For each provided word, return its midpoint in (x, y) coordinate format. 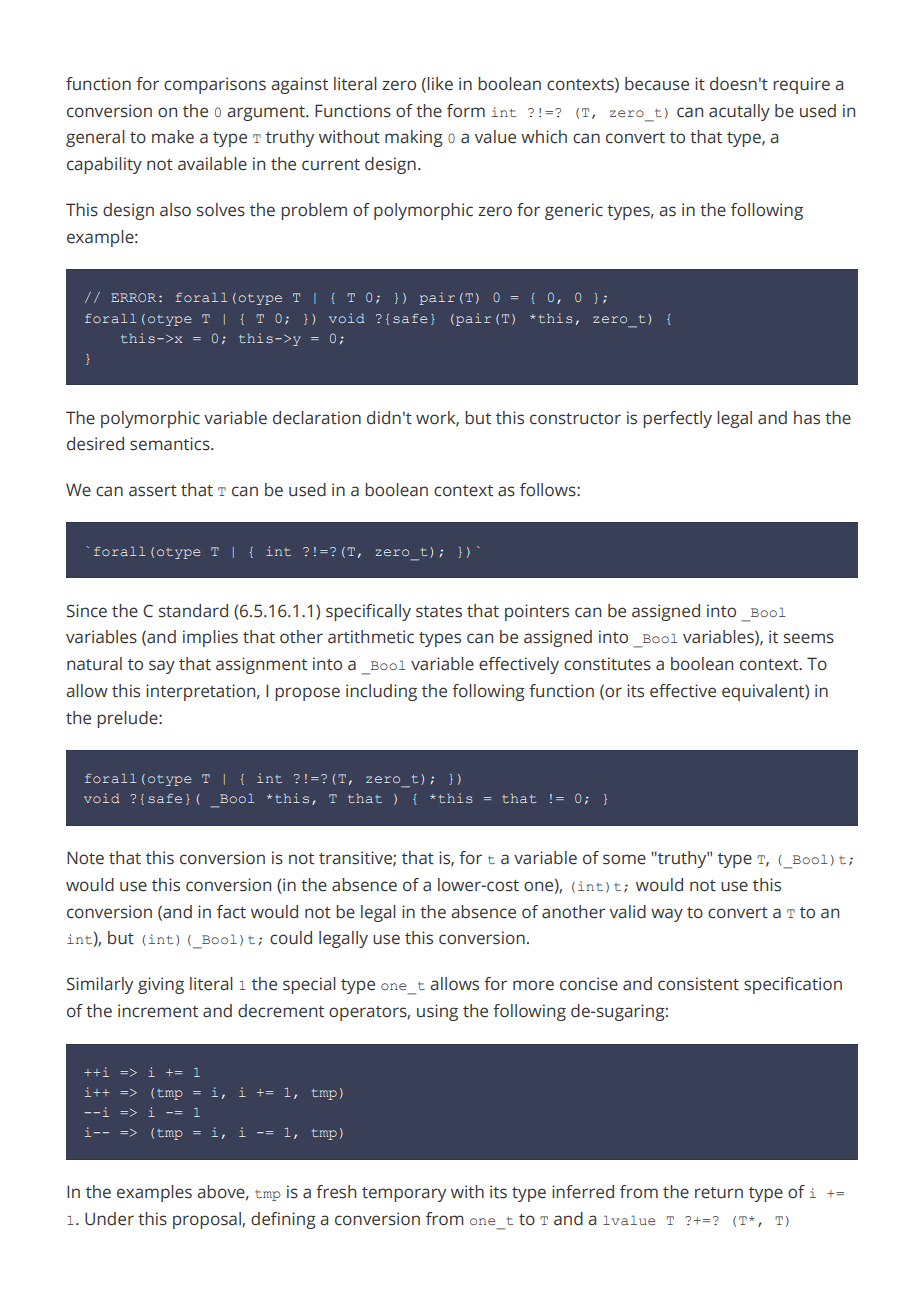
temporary (404, 1194)
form (466, 111)
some (624, 859)
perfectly (677, 419)
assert (153, 491)
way (667, 915)
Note (85, 858)
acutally (739, 112)
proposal (208, 1220)
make (173, 137)
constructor (575, 419)
